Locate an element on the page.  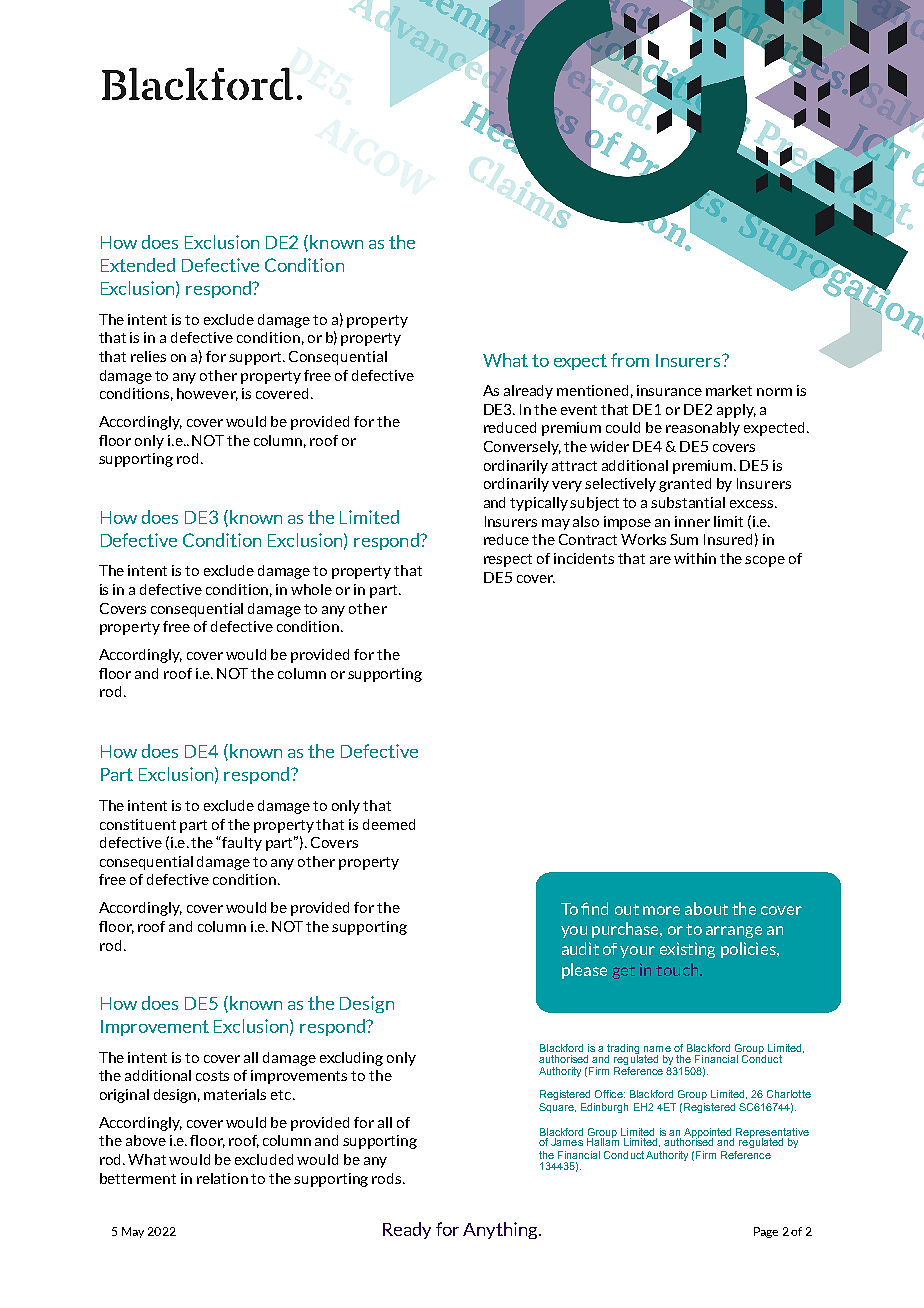
market is located at coordinates (729, 390).
